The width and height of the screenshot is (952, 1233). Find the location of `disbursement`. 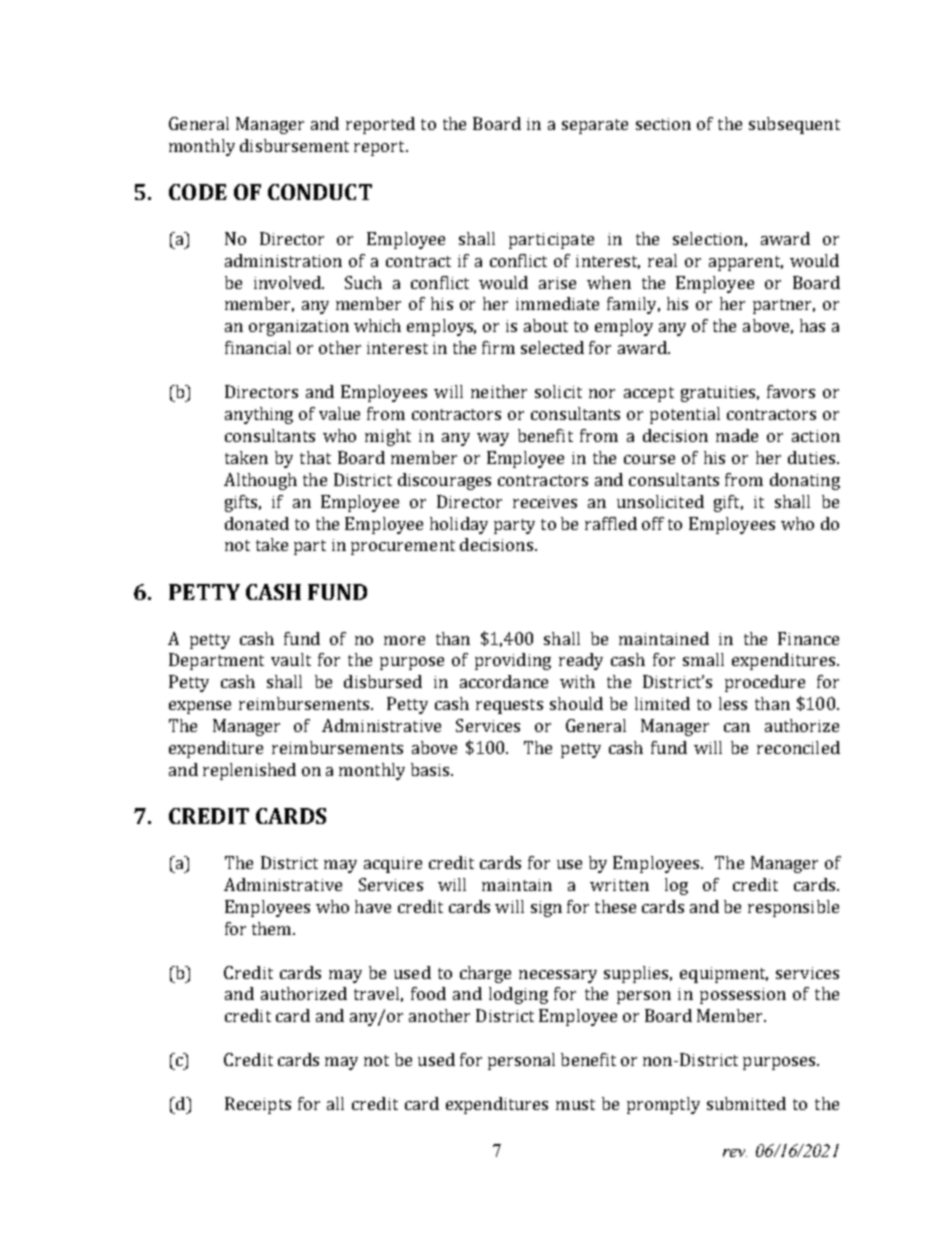

disbursement is located at coordinates (294, 145).
